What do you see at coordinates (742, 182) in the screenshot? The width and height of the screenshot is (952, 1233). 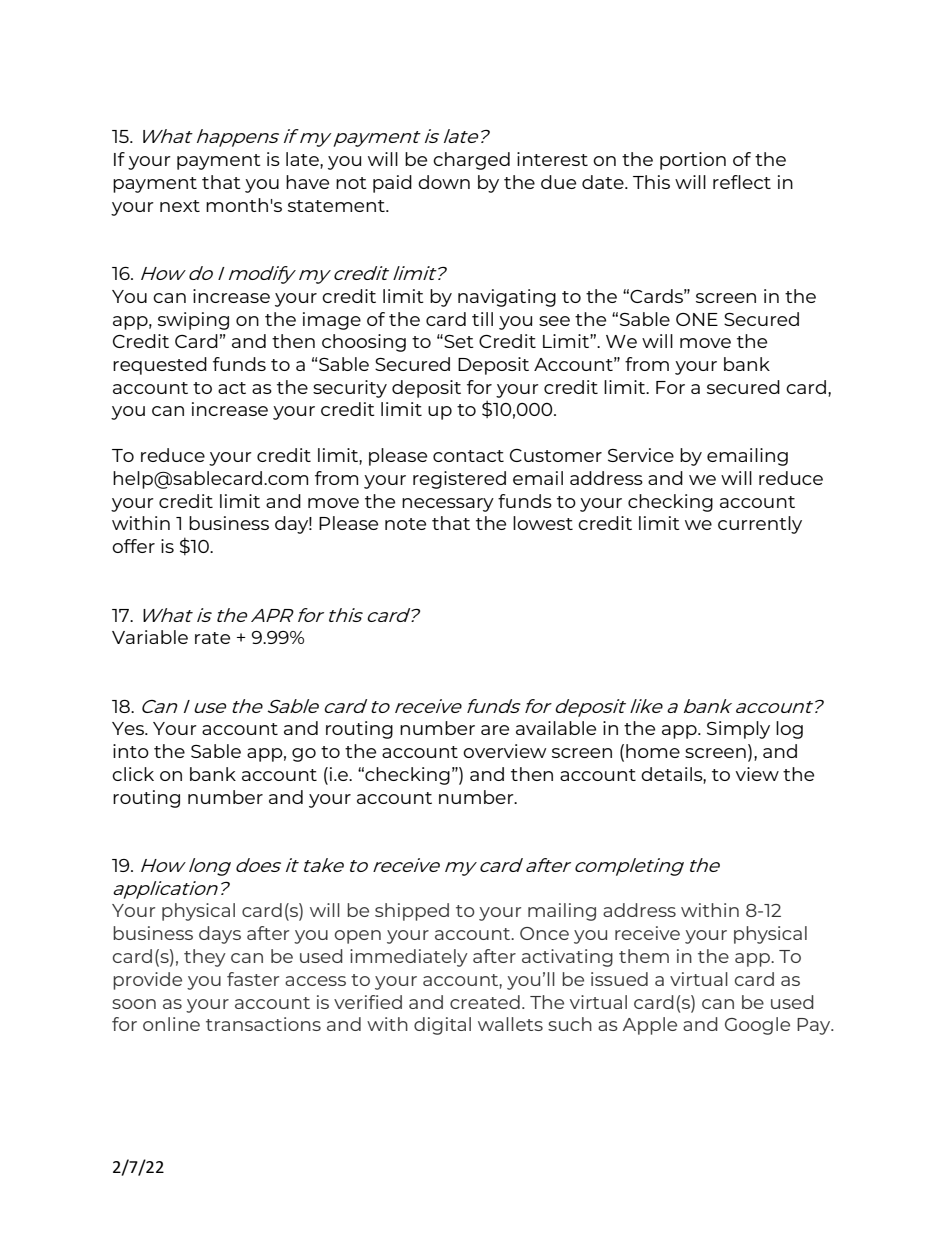 I see `reflect` at bounding box center [742, 182].
